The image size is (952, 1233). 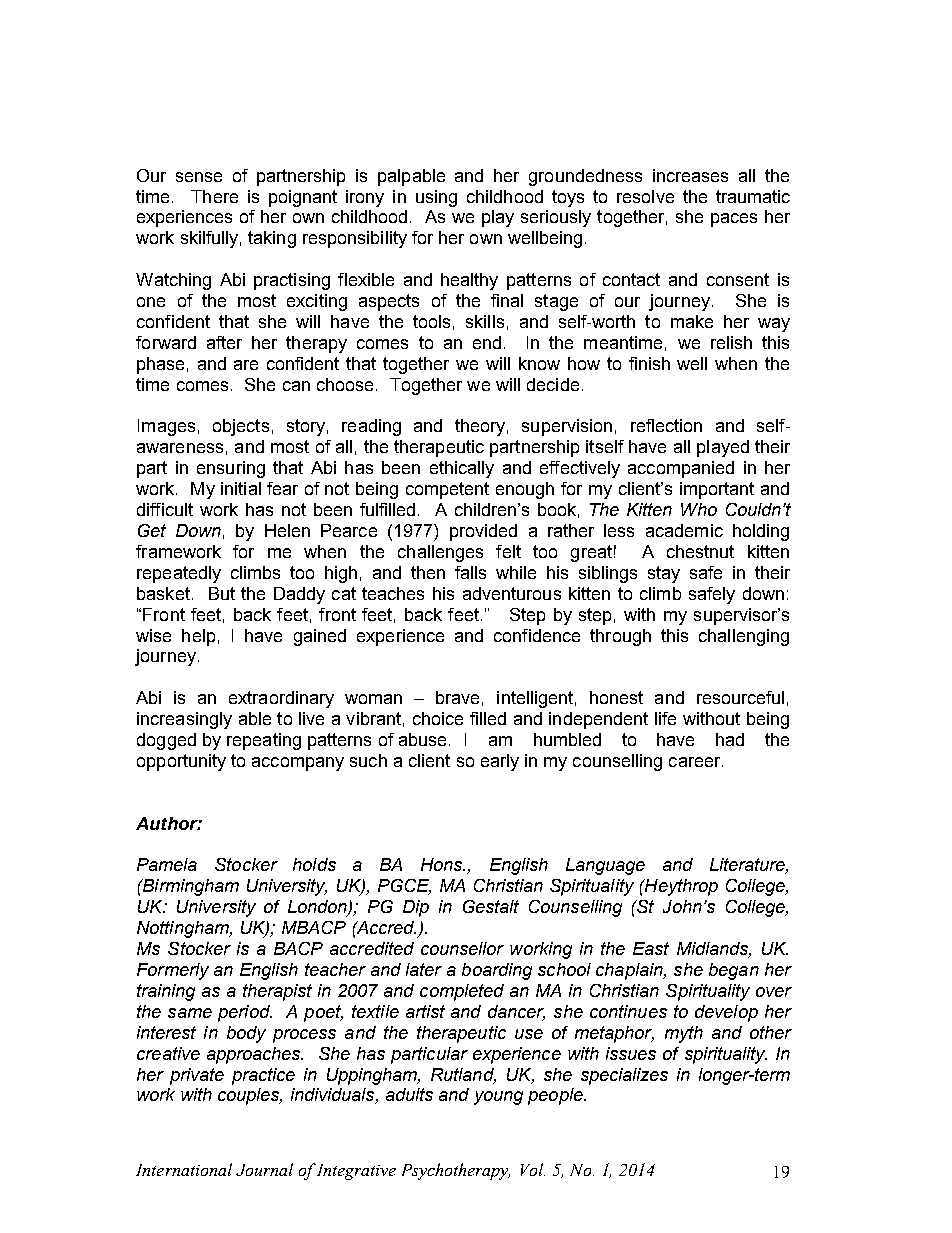 What do you see at coordinates (740, 697) in the page?
I see `resourceful` at bounding box center [740, 697].
